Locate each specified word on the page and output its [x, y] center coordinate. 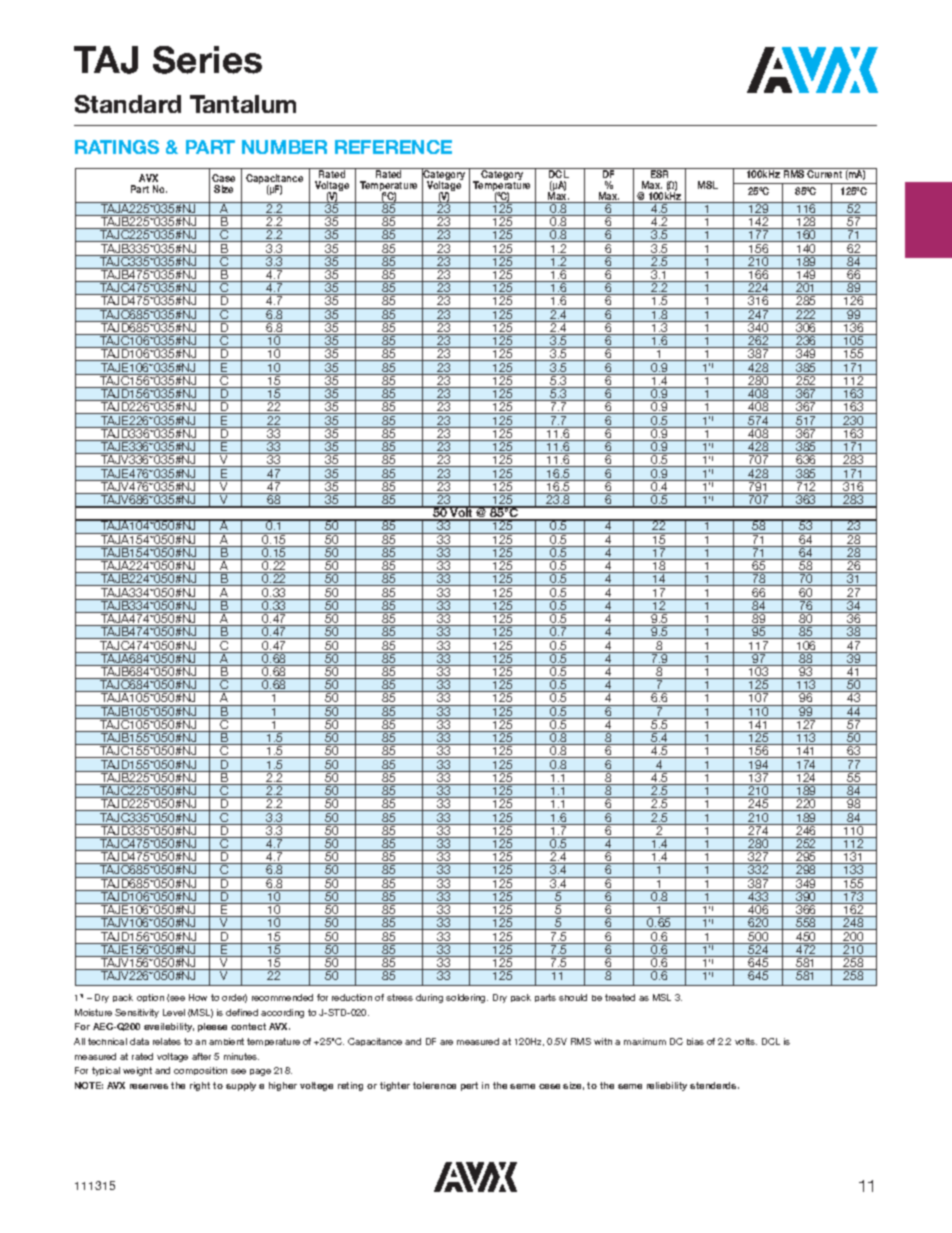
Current [825, 173]
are [446, 1042]
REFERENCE [393, 147]
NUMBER [284, 147]
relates [167, 1041]
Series [207, 60]
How [198, 997]
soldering [467, 998]
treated [620, 997]
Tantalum [243, 104]
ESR [660, 173]
